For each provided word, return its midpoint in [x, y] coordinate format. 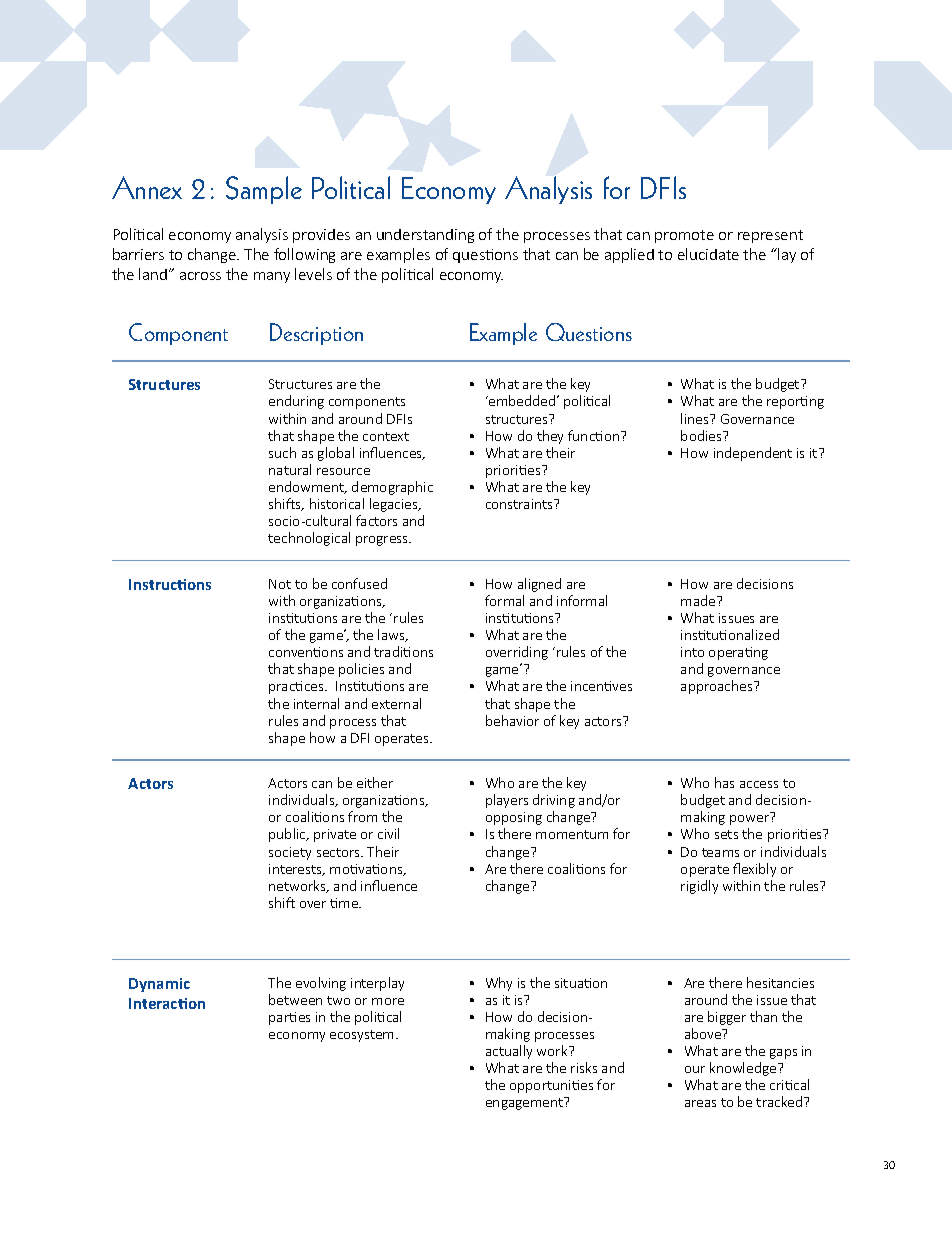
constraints [521, 504]
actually [509, 1052]
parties [289, 1018]
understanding [425, 236]
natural [290, 469]
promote [684, 236]
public [288, 835]
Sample [264, 190]
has [724, 782]
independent [753, 454]
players [507, 801]
